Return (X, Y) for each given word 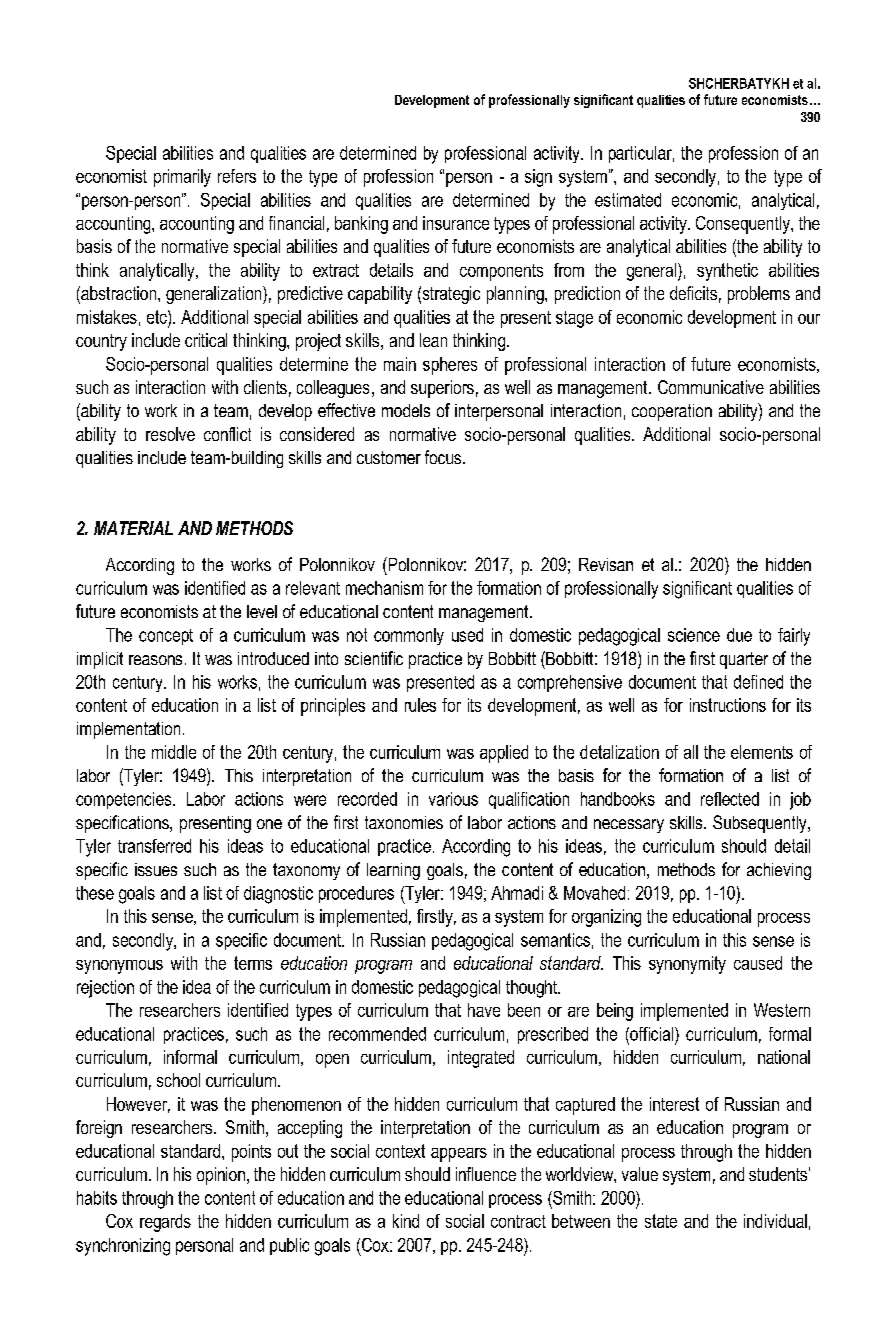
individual (775, 1221)
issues (156, 869)
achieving (779, 871)
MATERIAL (133, 528)
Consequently (744, 225)
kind (406, 1221)
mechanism (384, 588)
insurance (456, 223)
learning (393, 871)
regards (165, 1223)
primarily (182, 178)
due (739, 635)
